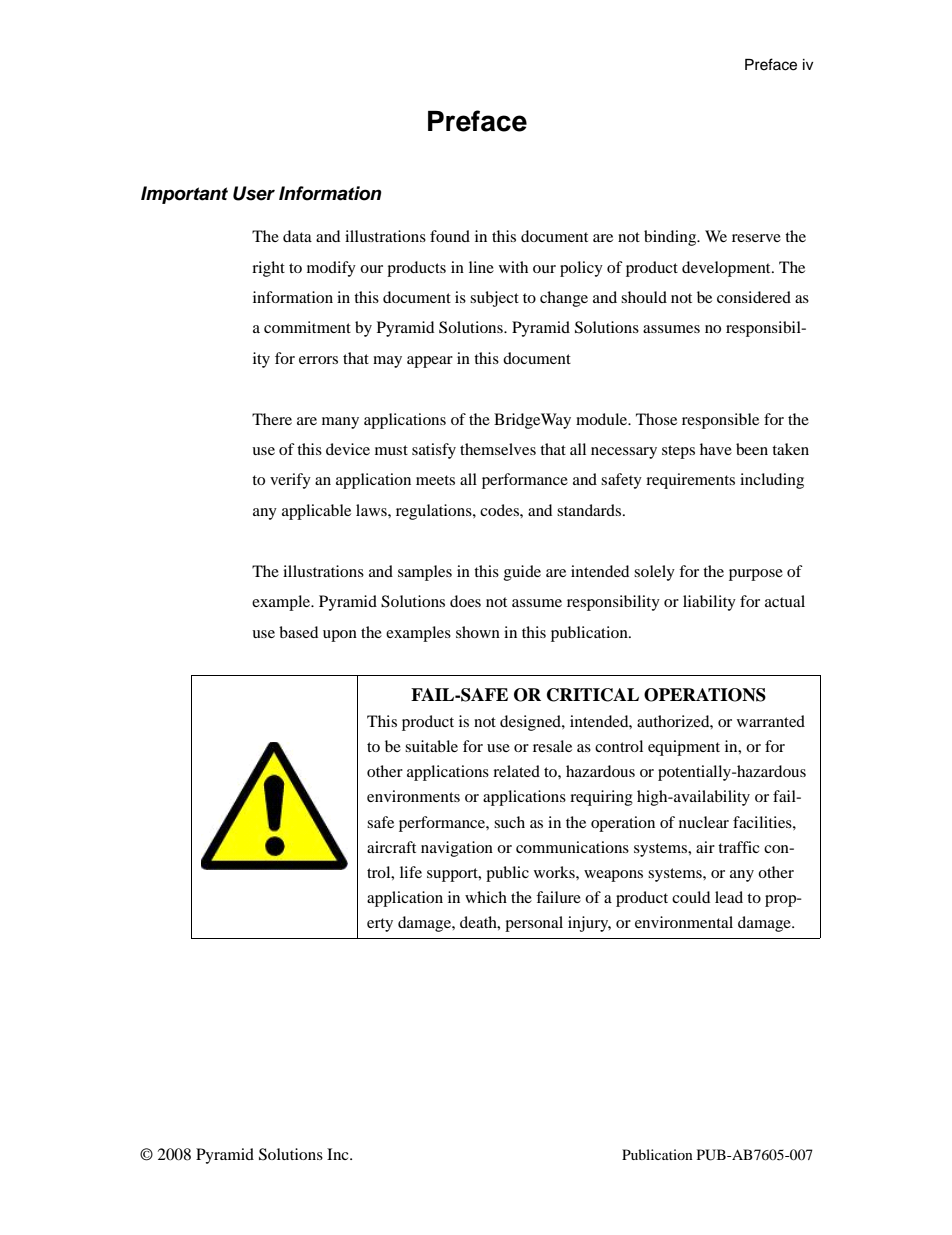 Image resolution: width=952 pixels, height=1235 pixels. I want to click on reserve, so click(756, 238).
